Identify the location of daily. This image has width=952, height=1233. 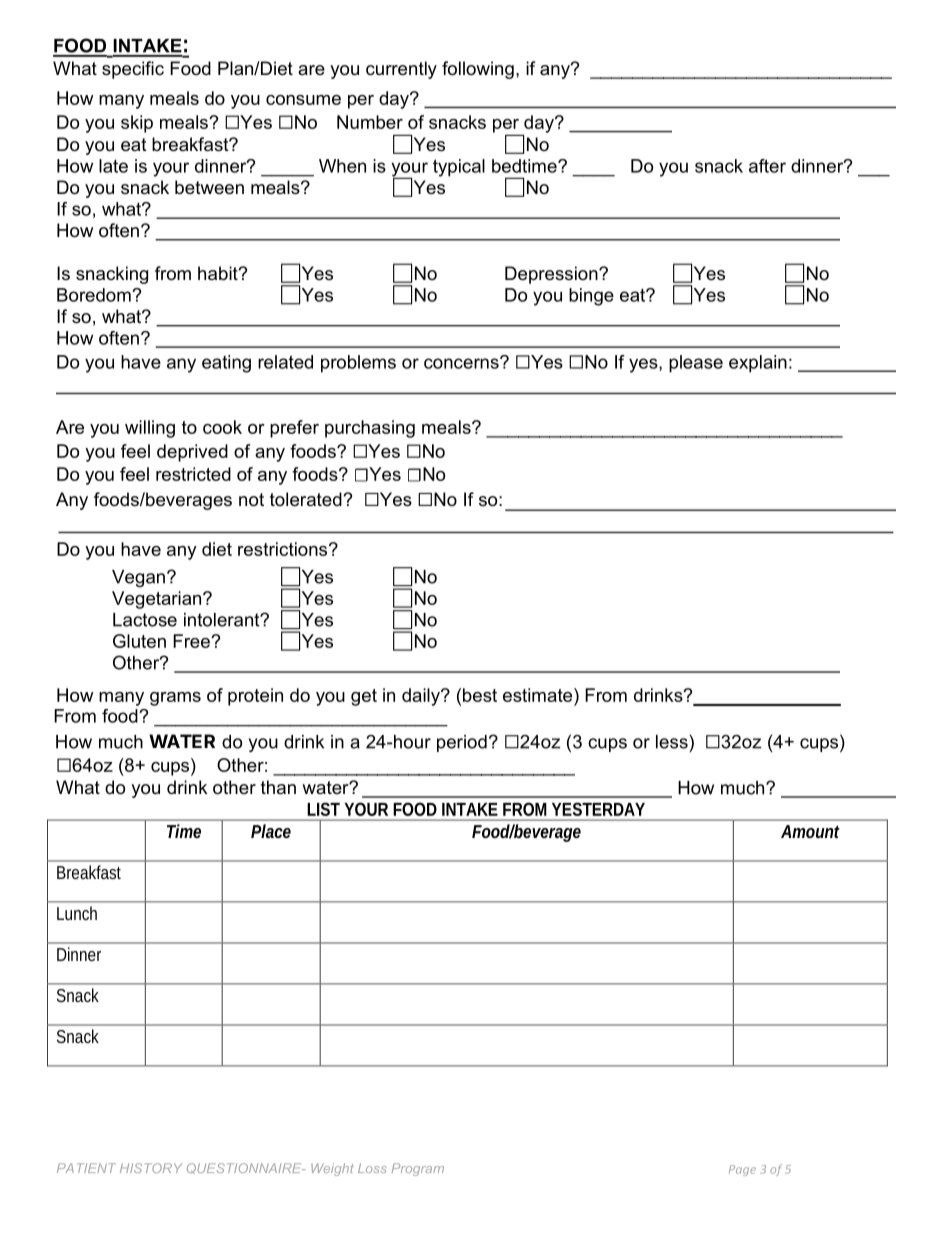
(422, 697).
